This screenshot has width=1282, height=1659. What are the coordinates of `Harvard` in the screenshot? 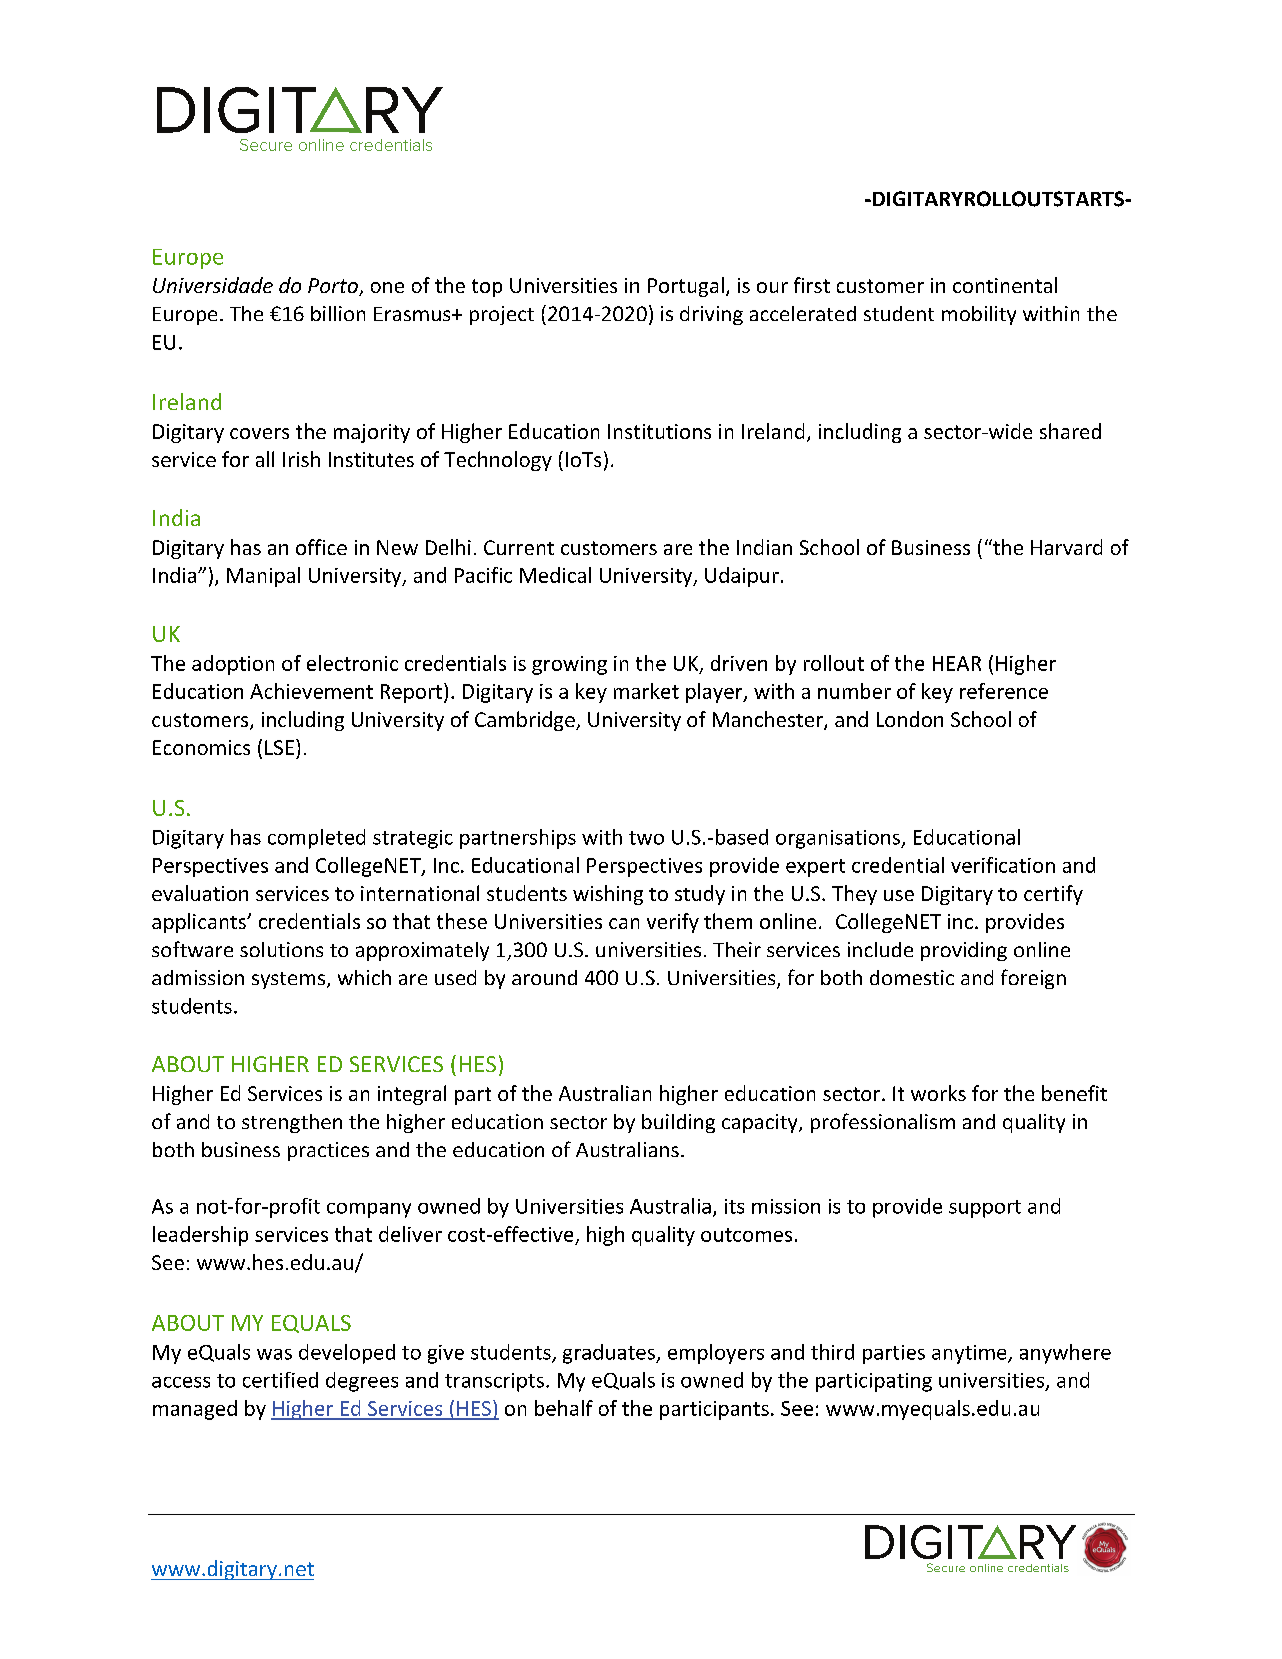 It's located at (1066, 547).
